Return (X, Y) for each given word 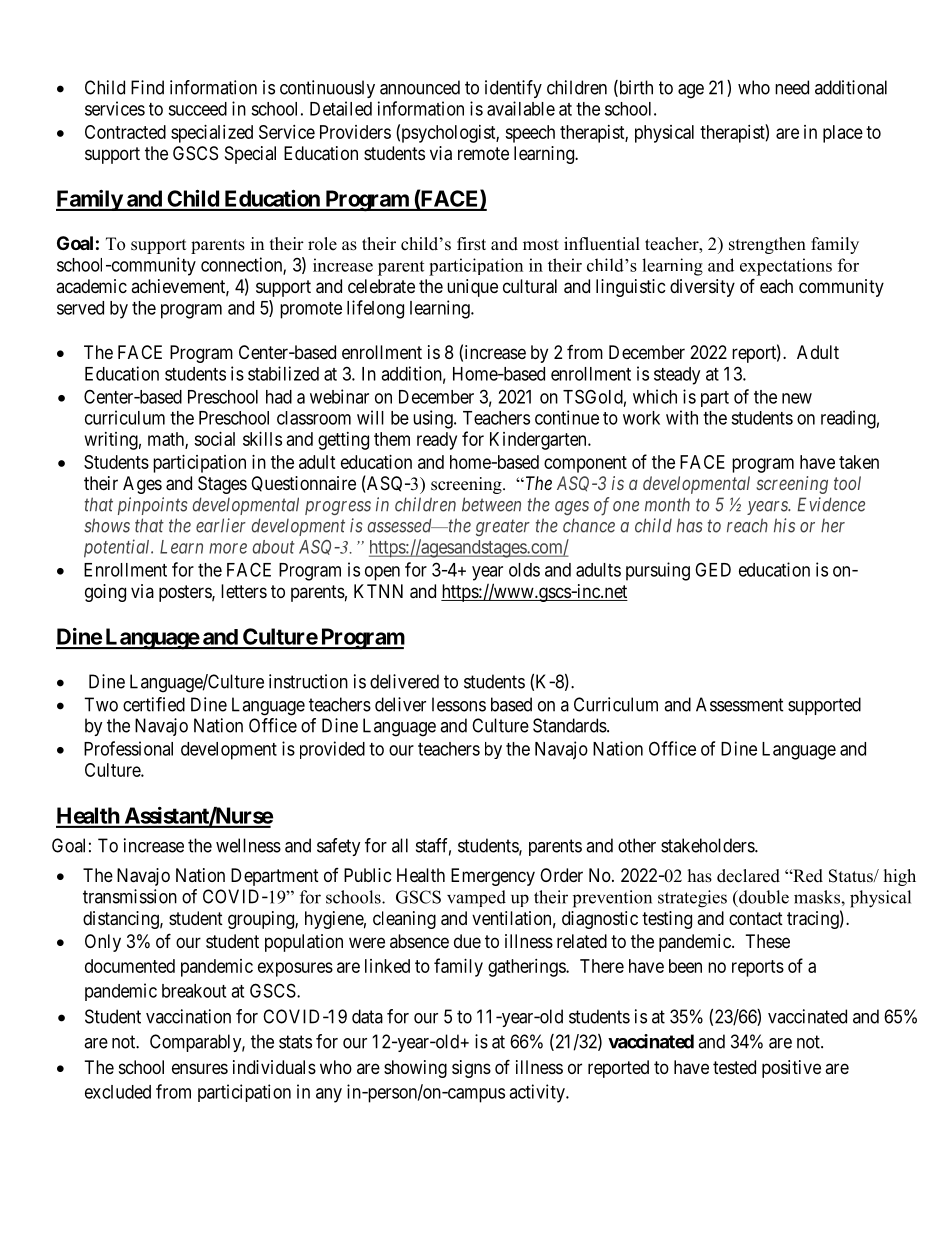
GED (713, 569)
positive (791, 1069)
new (797, 398)
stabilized (283, 373)
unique (472, 288)
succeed (197, 109)
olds (524, 570)
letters (244, 591)
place (843, 134)
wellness (248, 845)
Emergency (493, 877)
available (521, 108)
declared (748, 876)
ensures (200, 1068)
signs (471, 1069)
